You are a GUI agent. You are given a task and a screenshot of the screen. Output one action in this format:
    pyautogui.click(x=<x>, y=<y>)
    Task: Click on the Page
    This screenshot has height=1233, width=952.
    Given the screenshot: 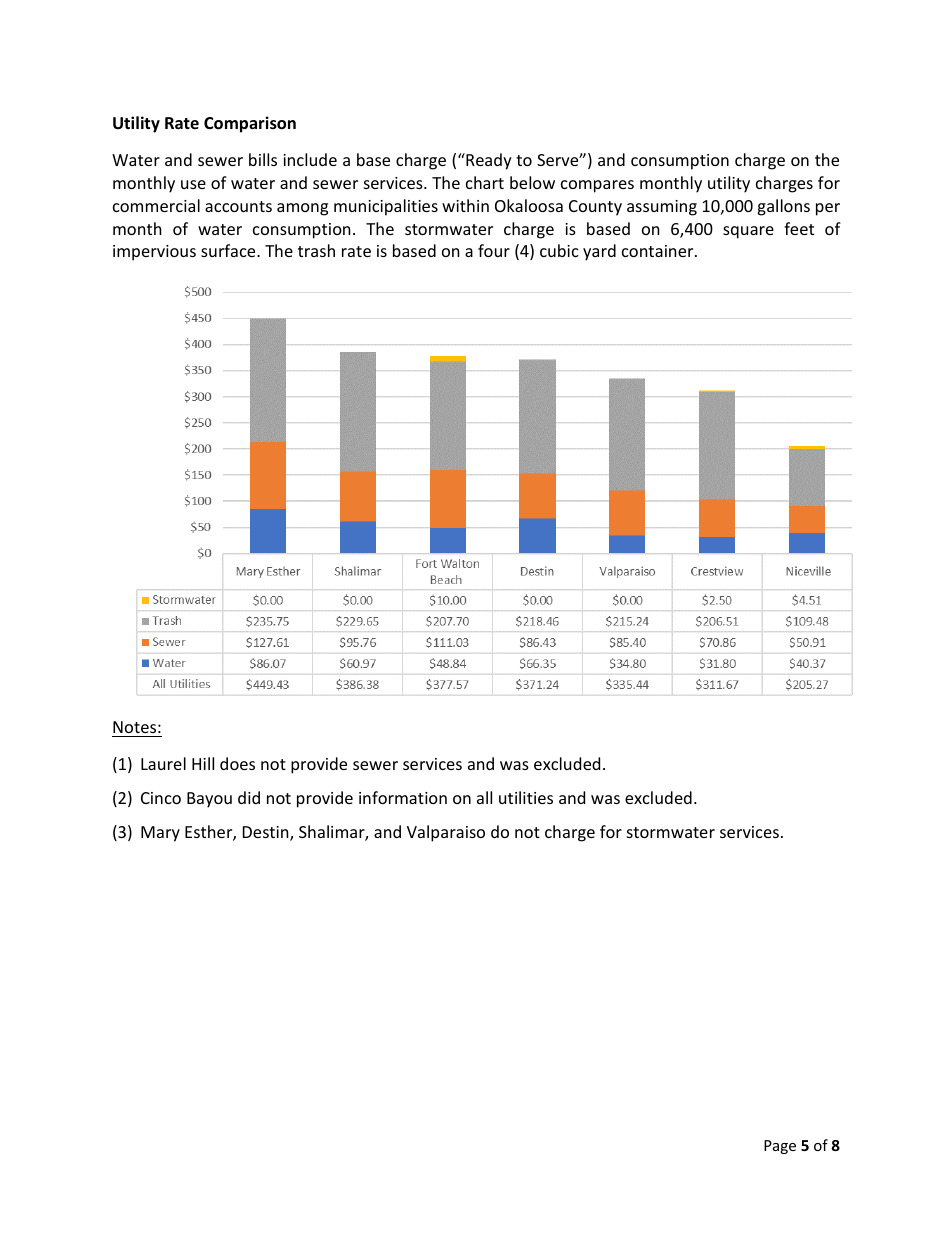 What is the action you would take?
    pyautogui.click(x=780, y=1147)
